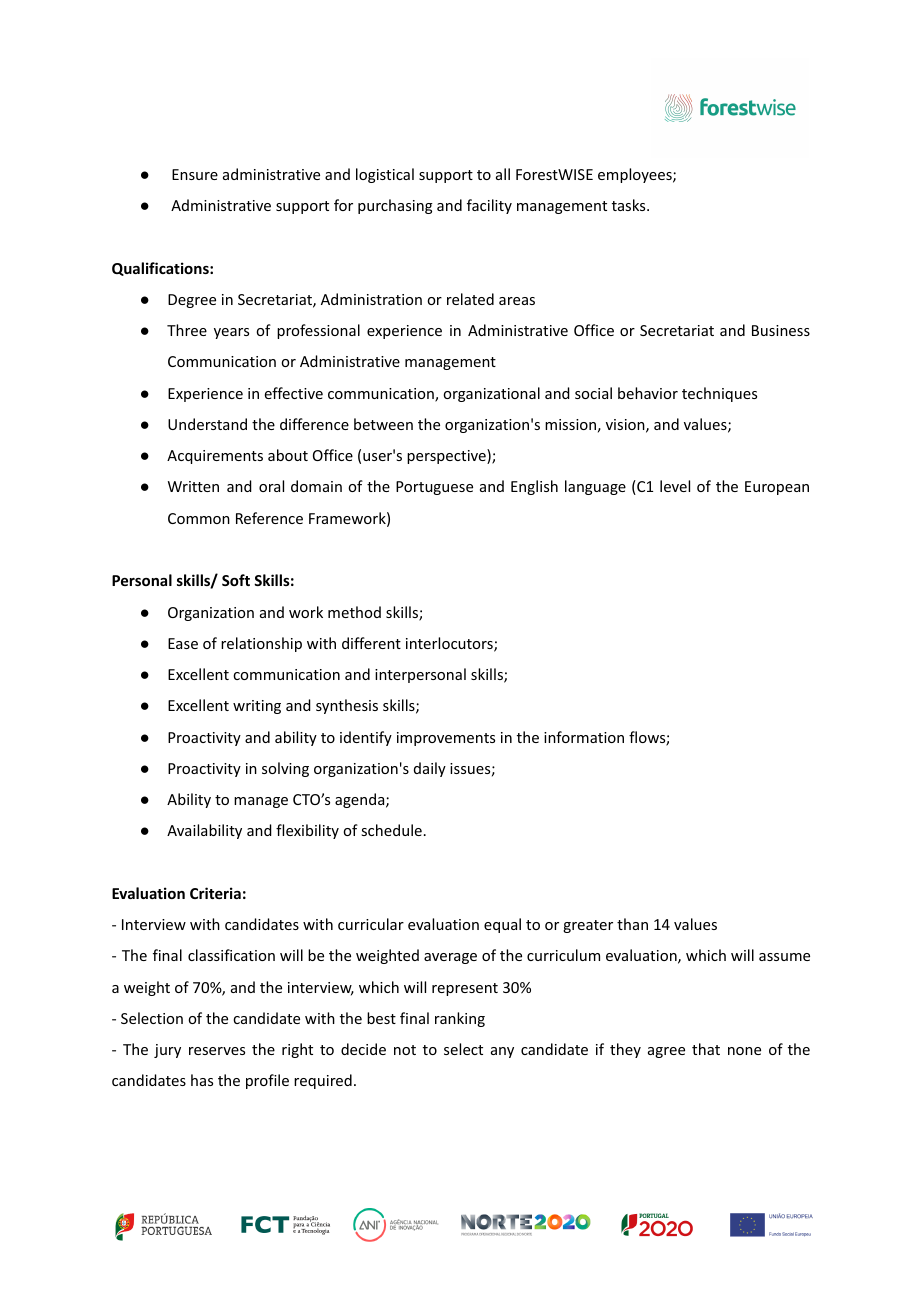  What do you see at coordinates (450, 644) in the screenshot?
I see `interlocutors` at bounding box center [450, 644].
